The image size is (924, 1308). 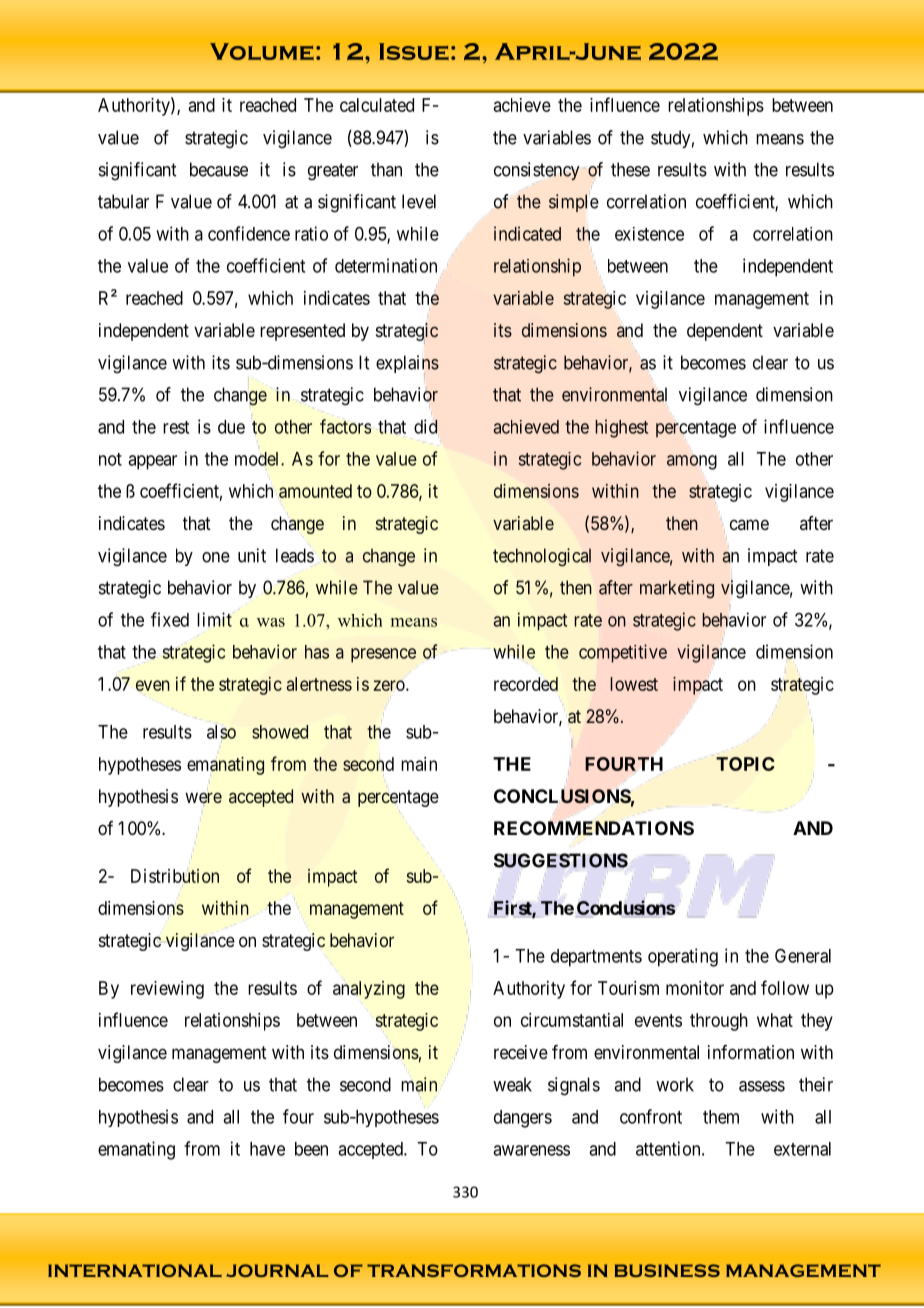 I want to click on limit, so click(x=214, y=619).
